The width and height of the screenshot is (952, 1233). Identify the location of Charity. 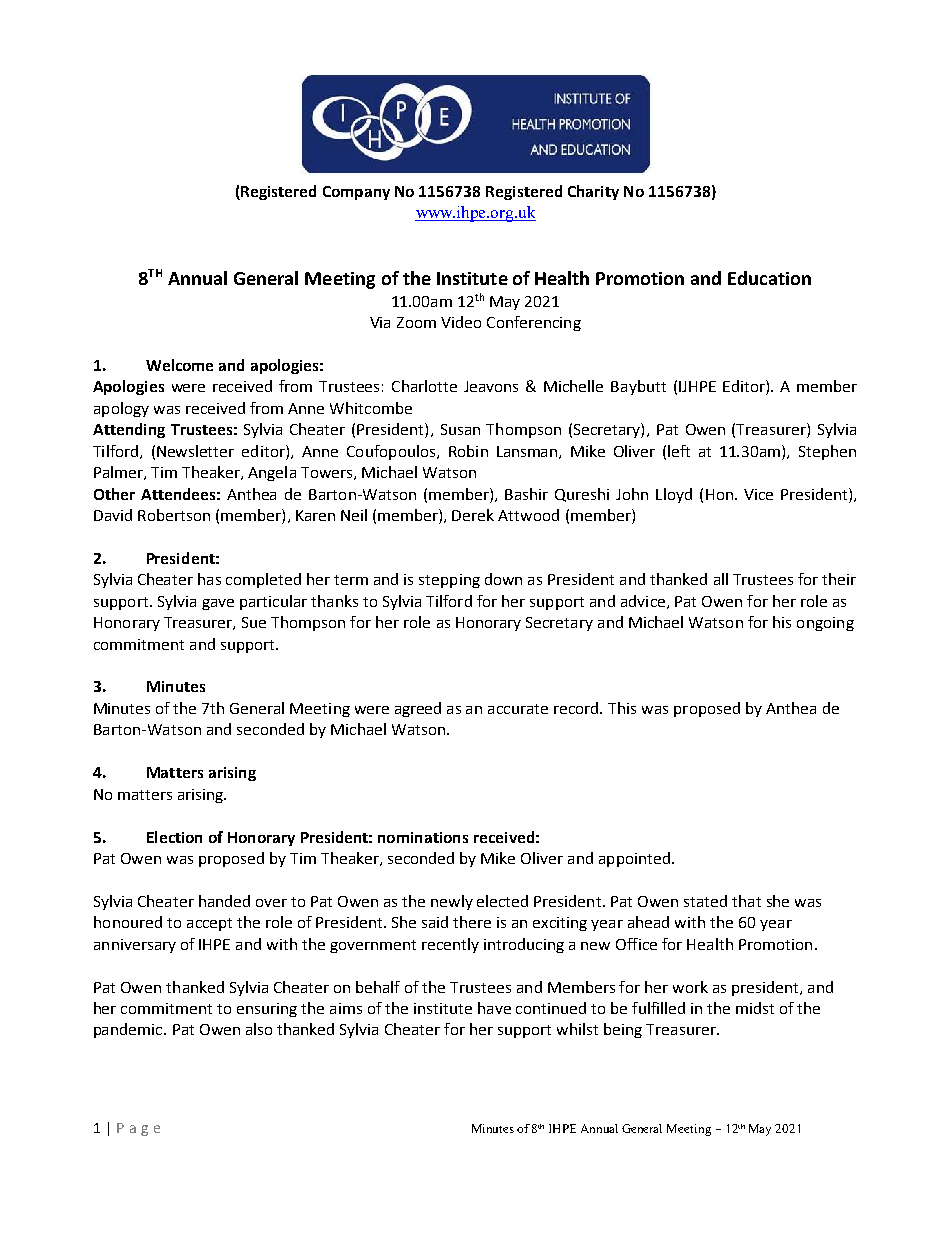
(593, 192).
